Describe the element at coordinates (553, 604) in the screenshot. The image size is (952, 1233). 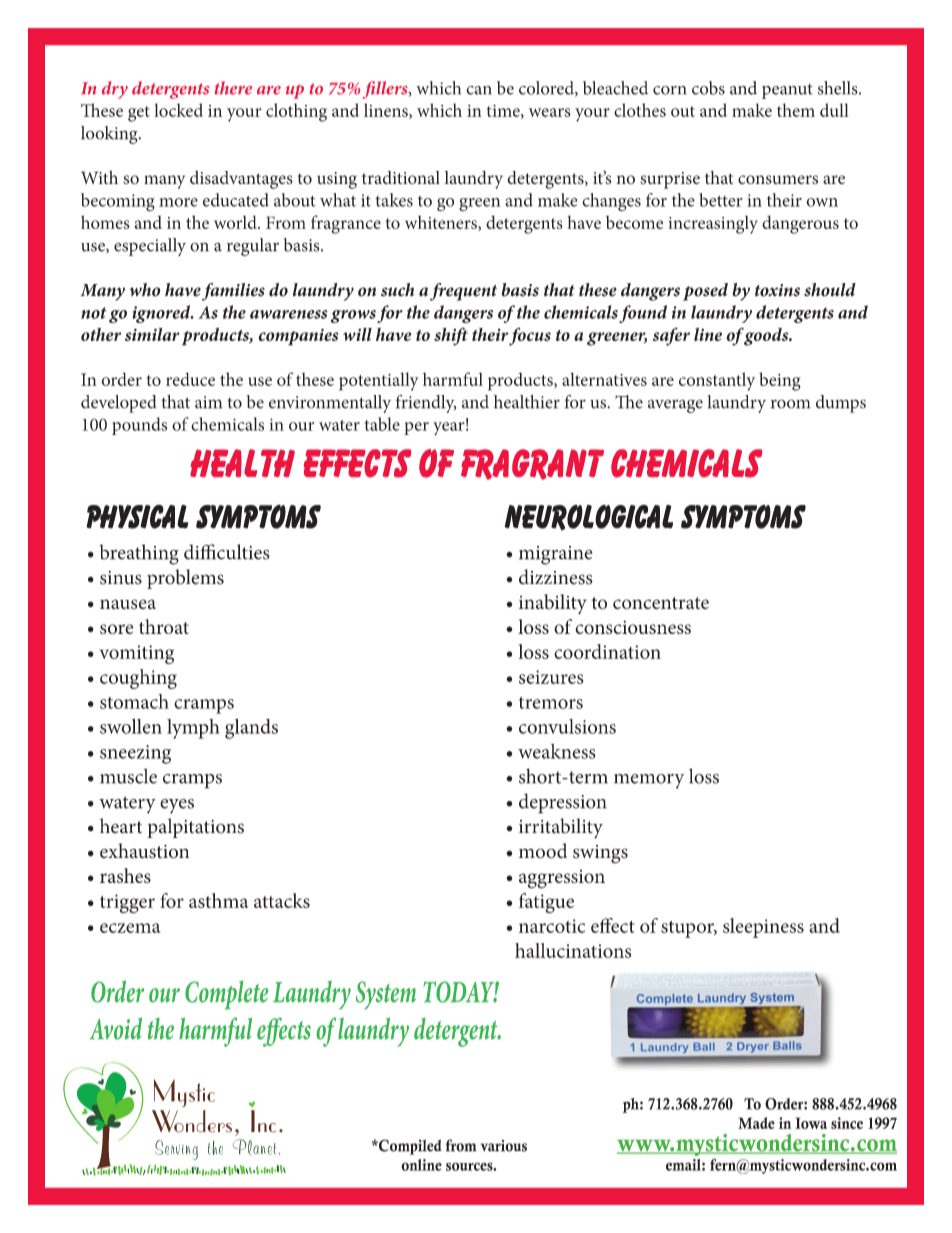
I see `inability` at that location.
